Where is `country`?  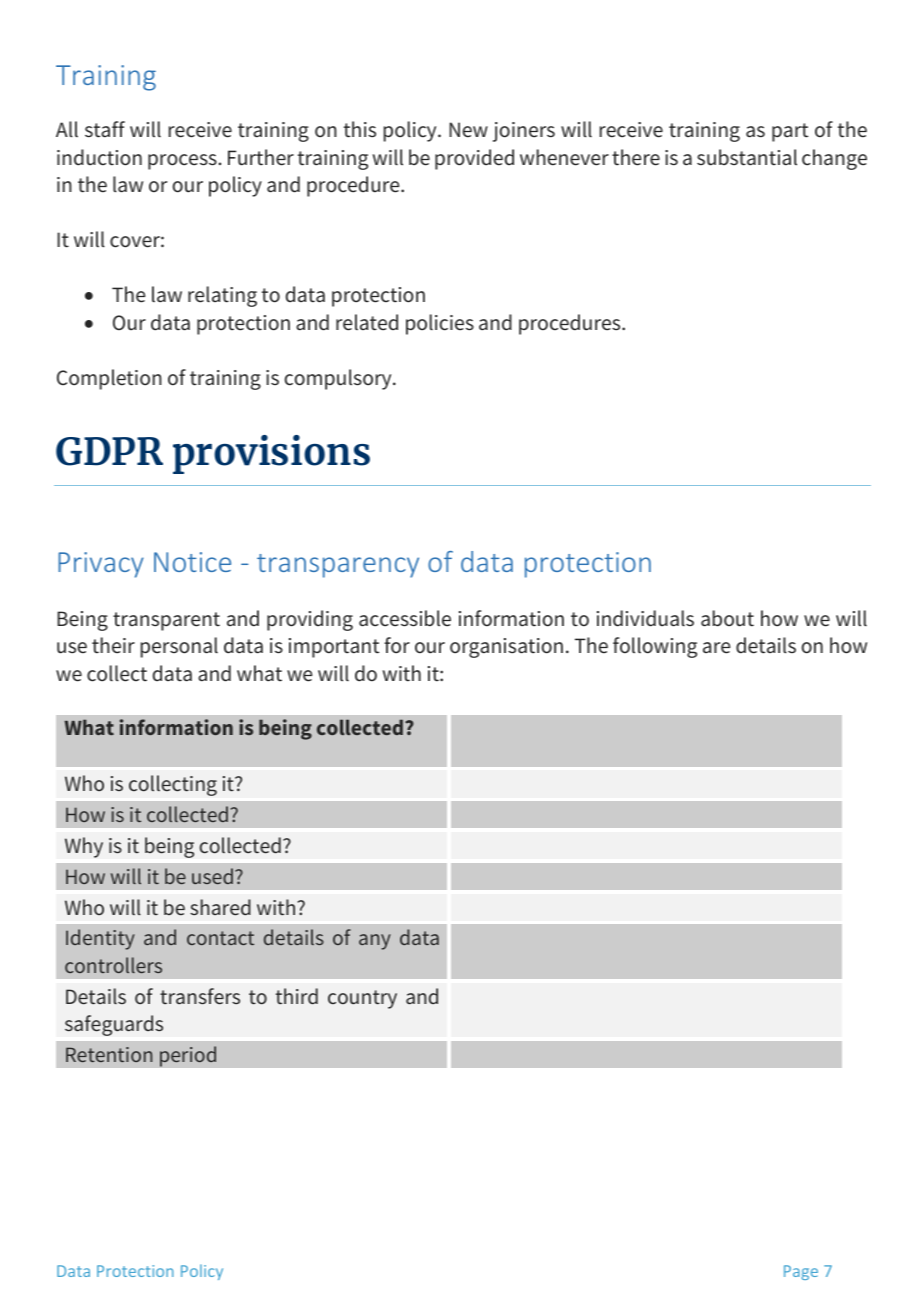
country is located at coordinates (362, 999).
